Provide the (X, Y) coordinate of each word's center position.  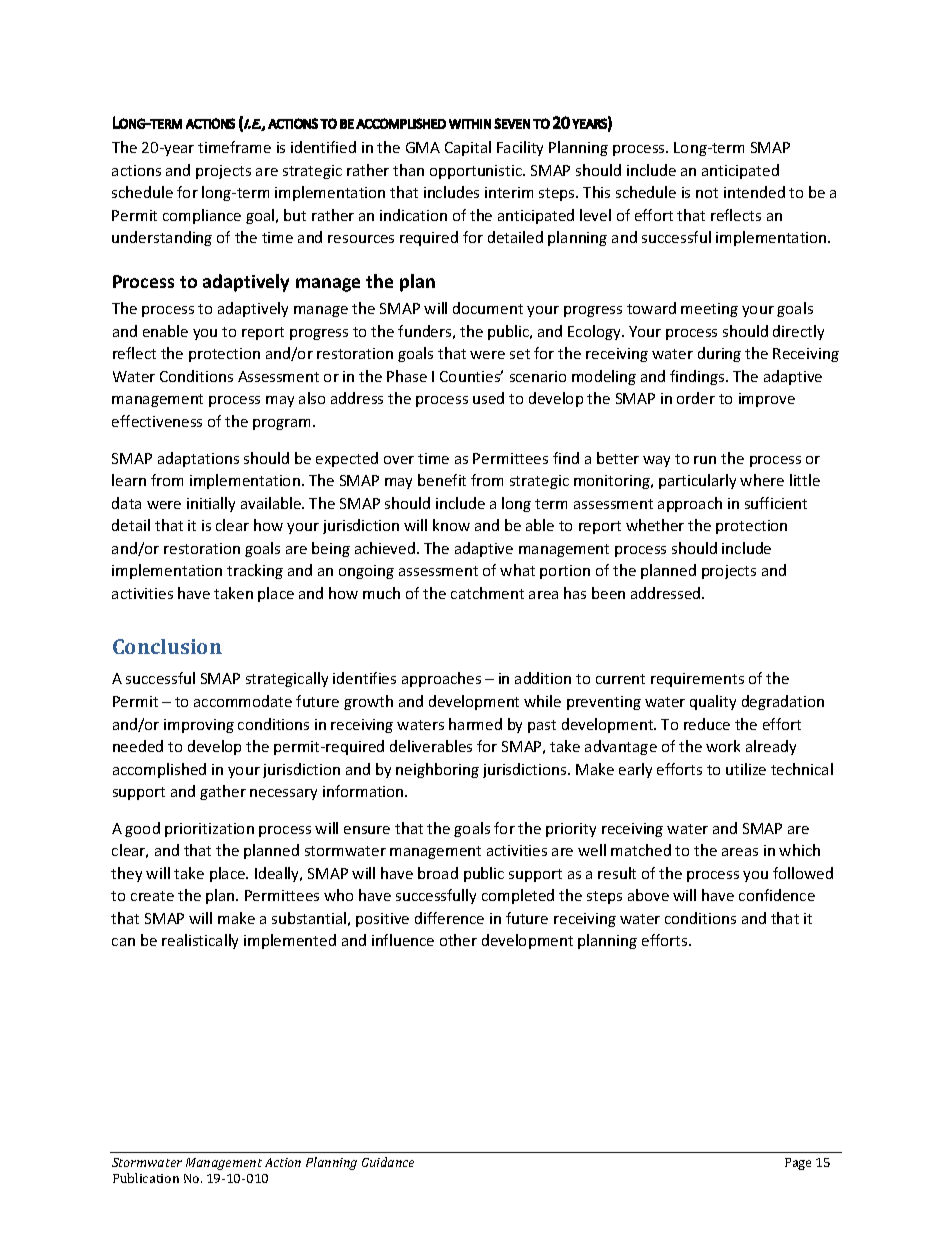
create (152, 896)
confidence (777, 895)
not (707, 193)
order (696, 398)
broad (438, 873)
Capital (468, 148)
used (488, 398)
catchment (487, 593)
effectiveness (157, 421)
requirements (697, 680)
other (458, 940)
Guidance (388, 1162)
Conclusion (167, 646)
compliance (202, 216)
